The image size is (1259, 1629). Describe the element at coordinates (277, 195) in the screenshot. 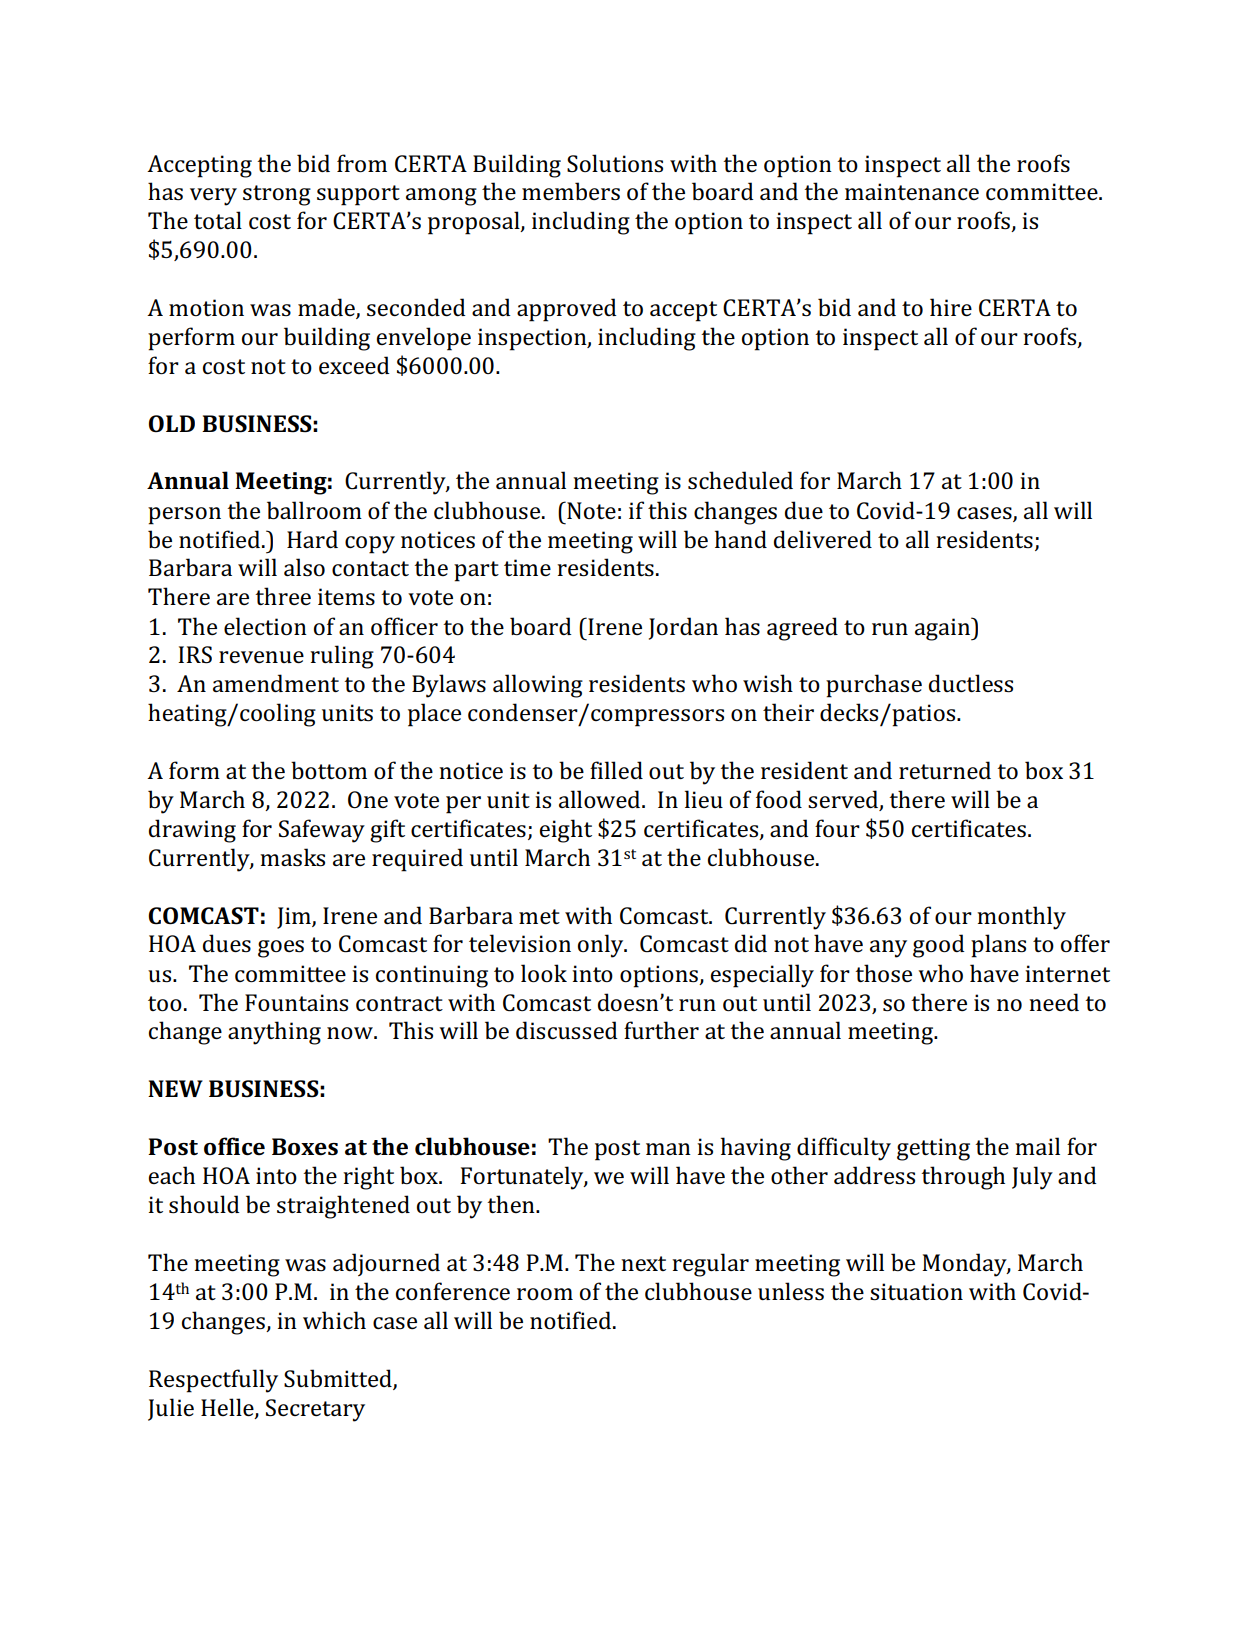

I see `strong` at that location.
